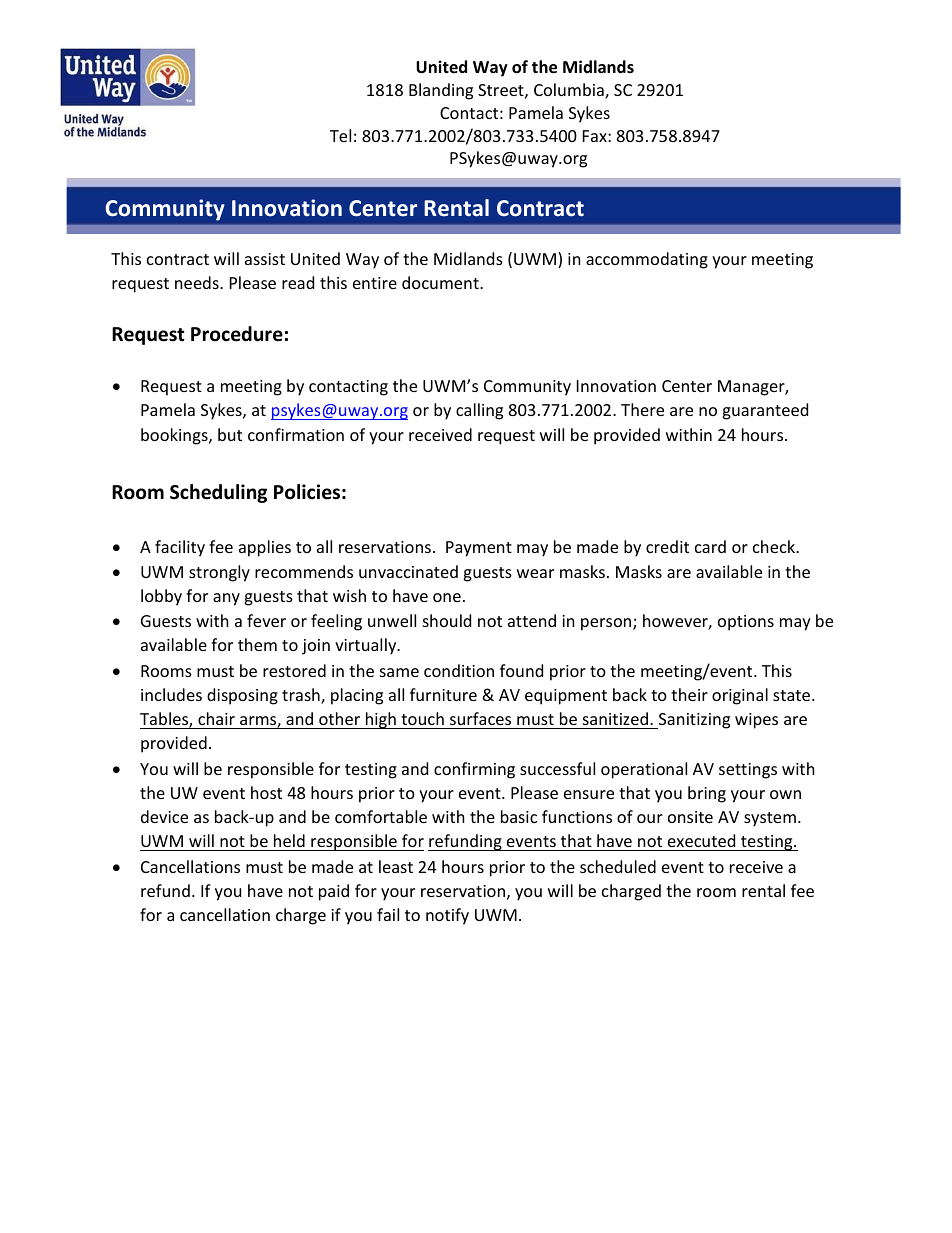 The image size is (952, 1233). What do you see at coordinates (242, 696) in the page?
I see `disposing` at bounding box center [242, 696].
